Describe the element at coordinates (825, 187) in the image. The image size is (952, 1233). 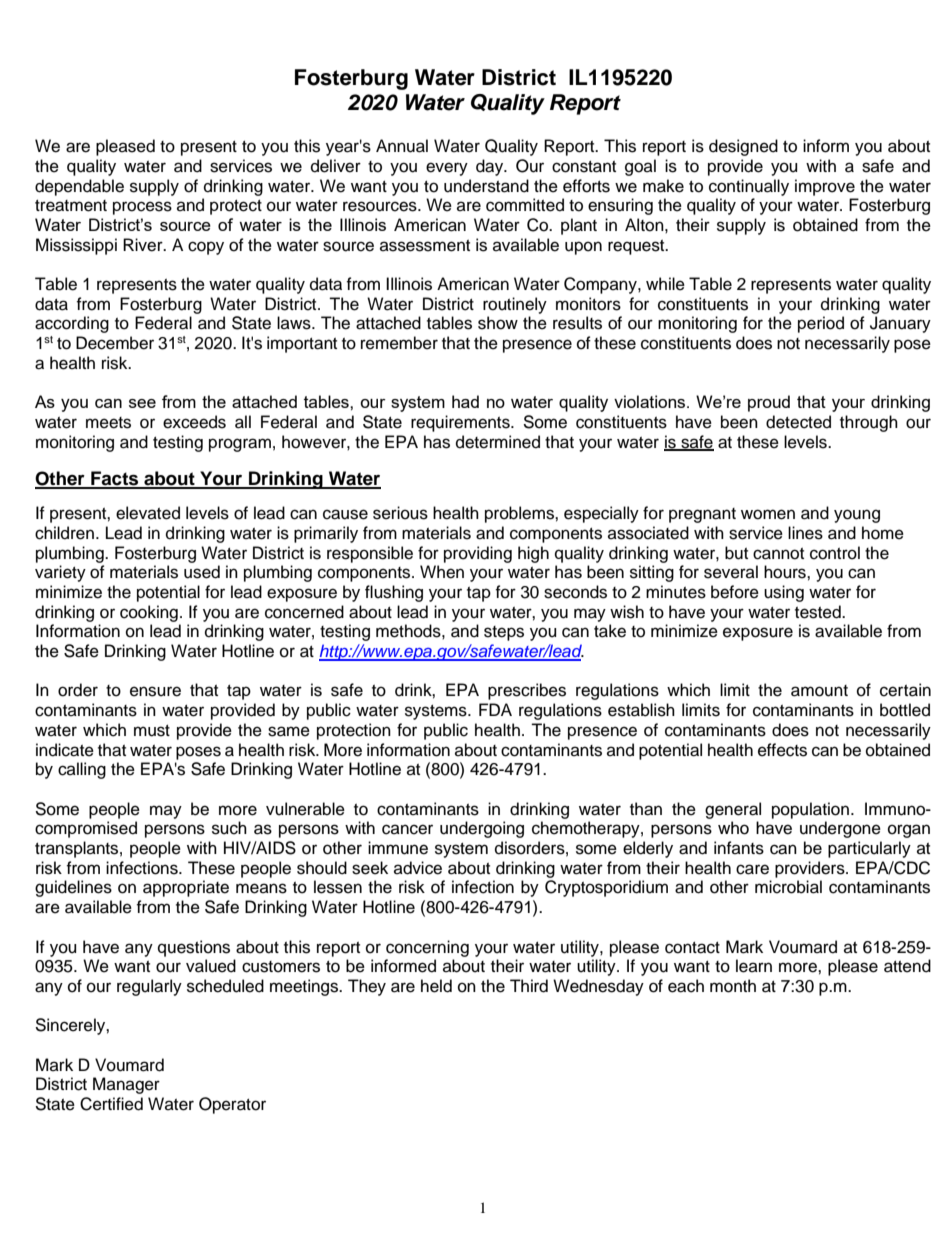
I see `improve` at that location.
